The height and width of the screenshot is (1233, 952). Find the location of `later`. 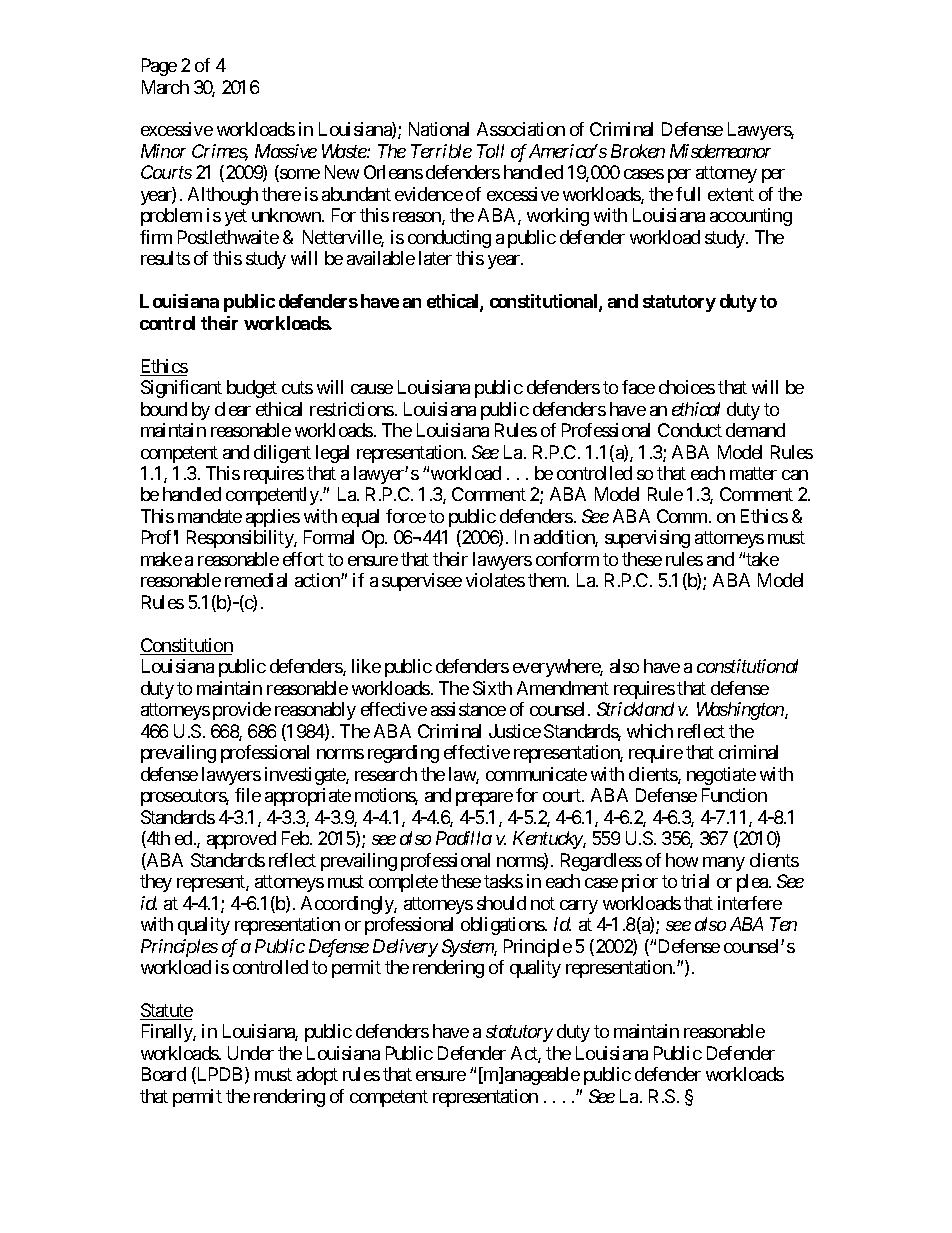

later is located at coordinates (435, 258).
